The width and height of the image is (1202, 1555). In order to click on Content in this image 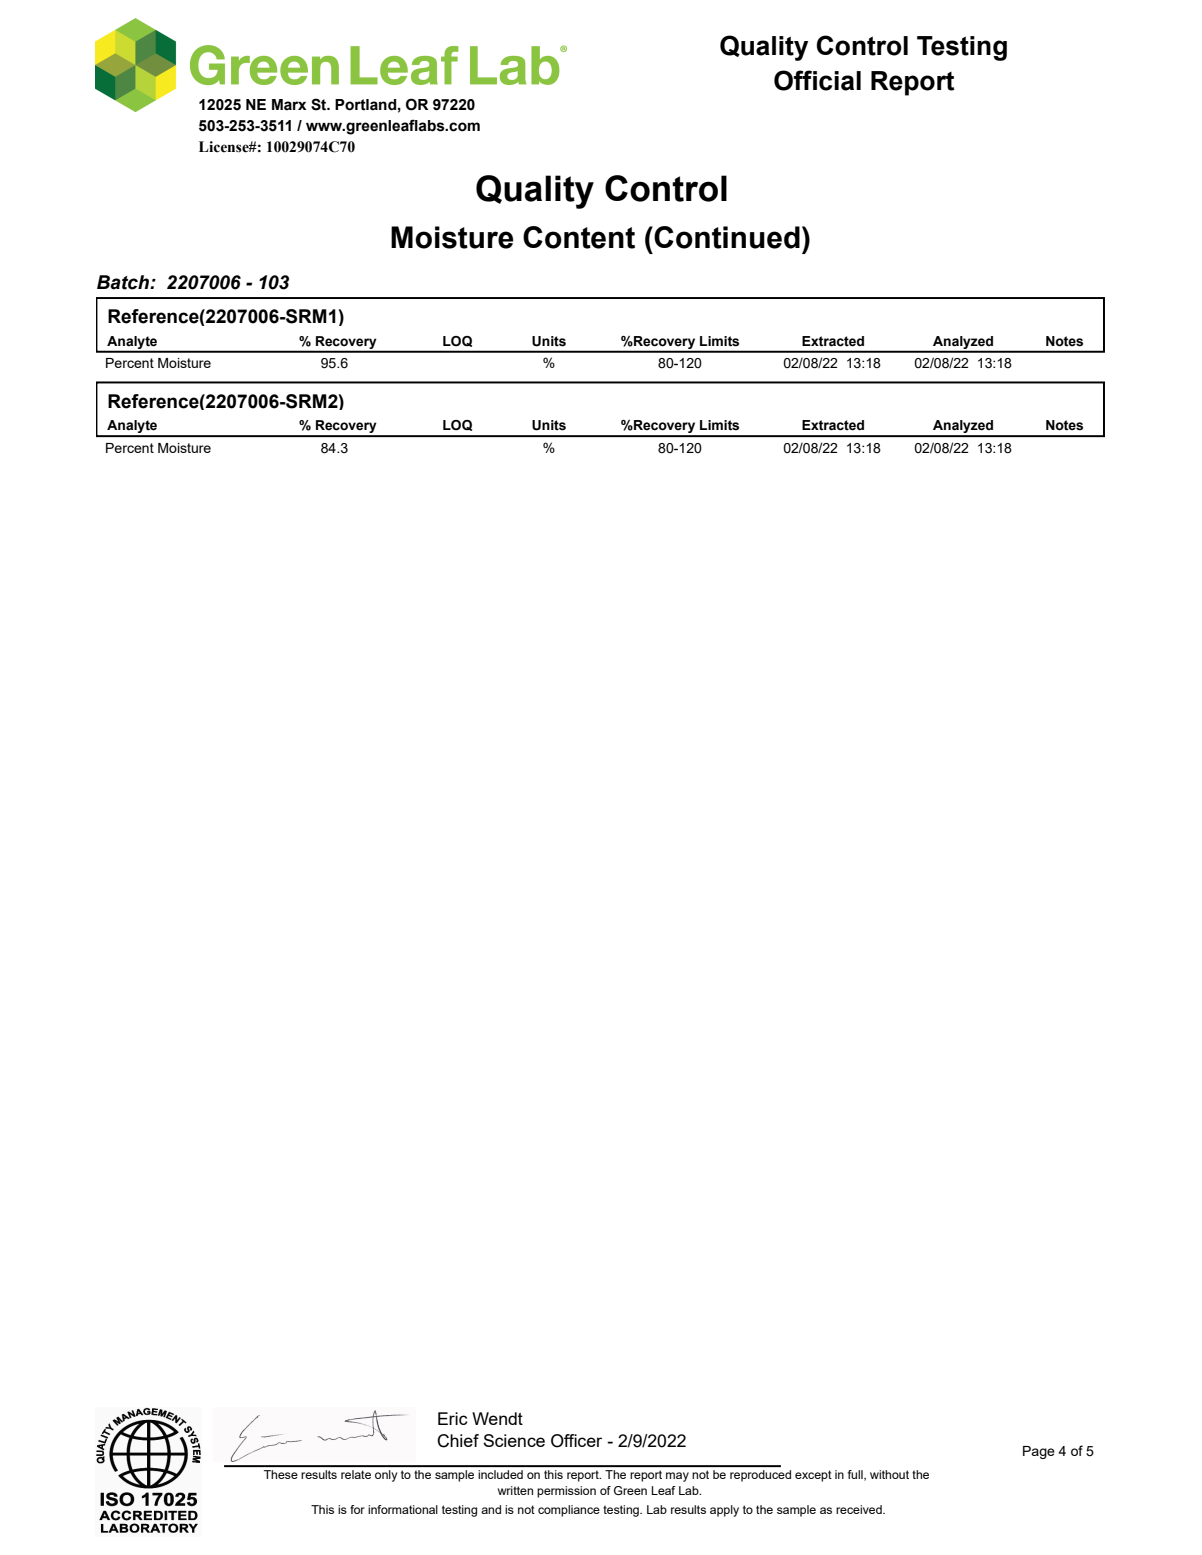, I will do `click(579, 237)`.
